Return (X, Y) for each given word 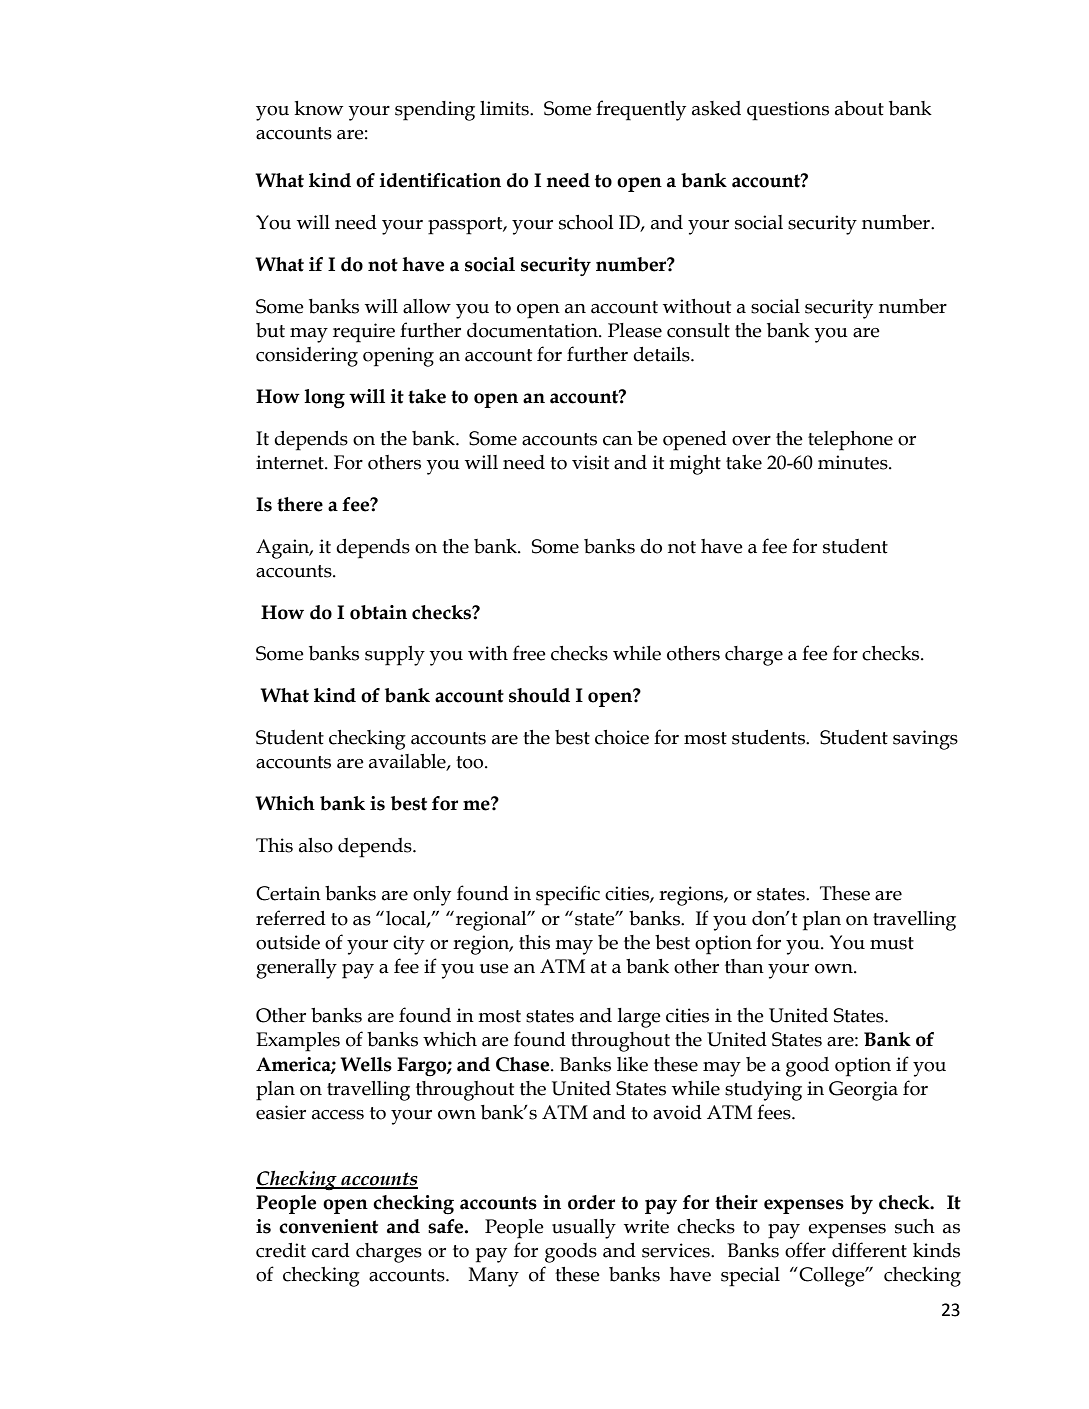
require (364, 333)
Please (635, 330)
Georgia (863, 1091)
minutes (854, 462)
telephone (850, 441)
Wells (366, 1064)
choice (622, 737)
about (859, 108)
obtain (378, 612)
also (316, 845)
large (639, 1018)
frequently (641, 110)
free (529, 653)
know (319, 108)
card (331, 1250)
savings (925, 740)
